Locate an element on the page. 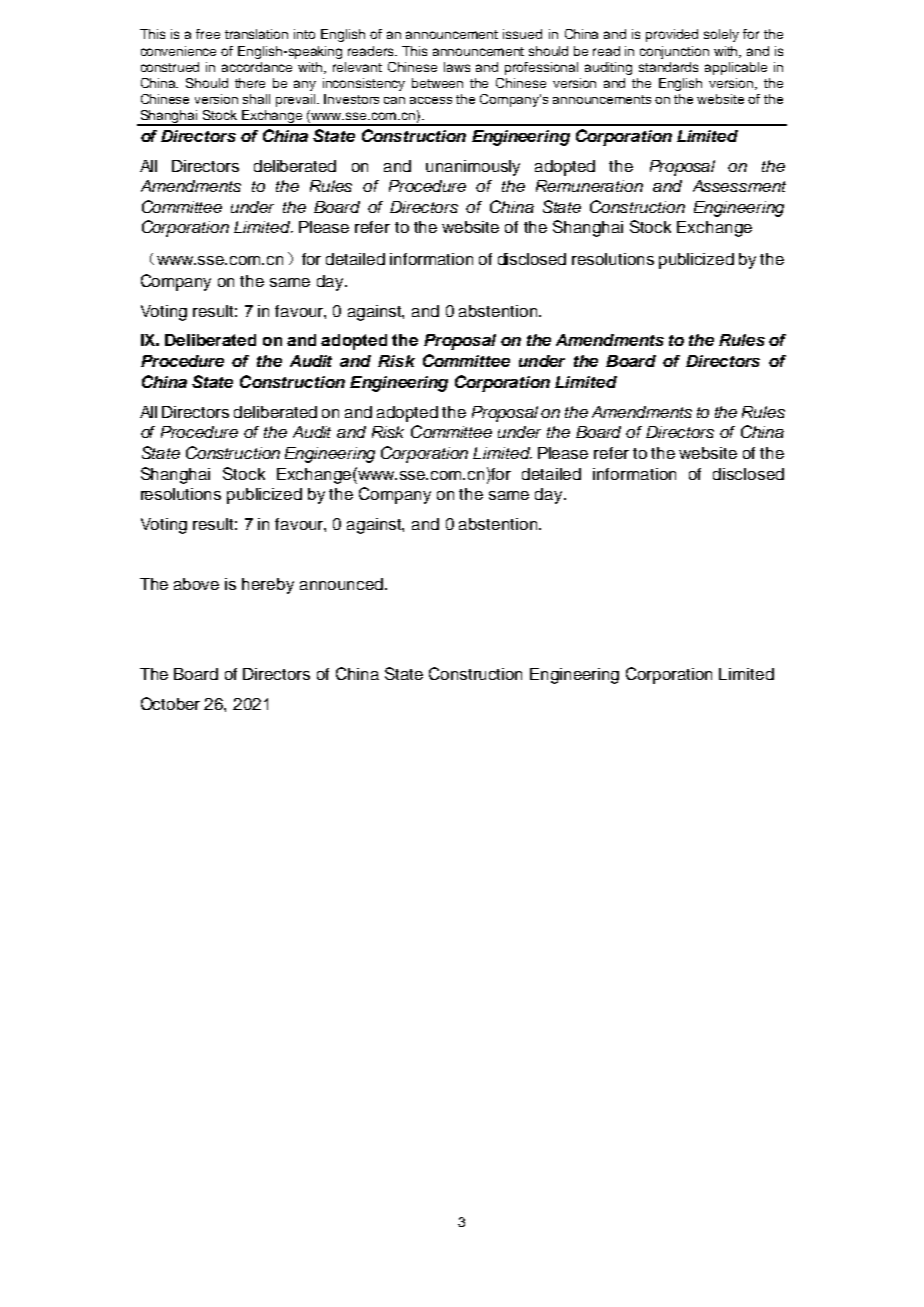 The width and height of the document is (924, 1307). conjunction is located at coordinates (674, 52).
